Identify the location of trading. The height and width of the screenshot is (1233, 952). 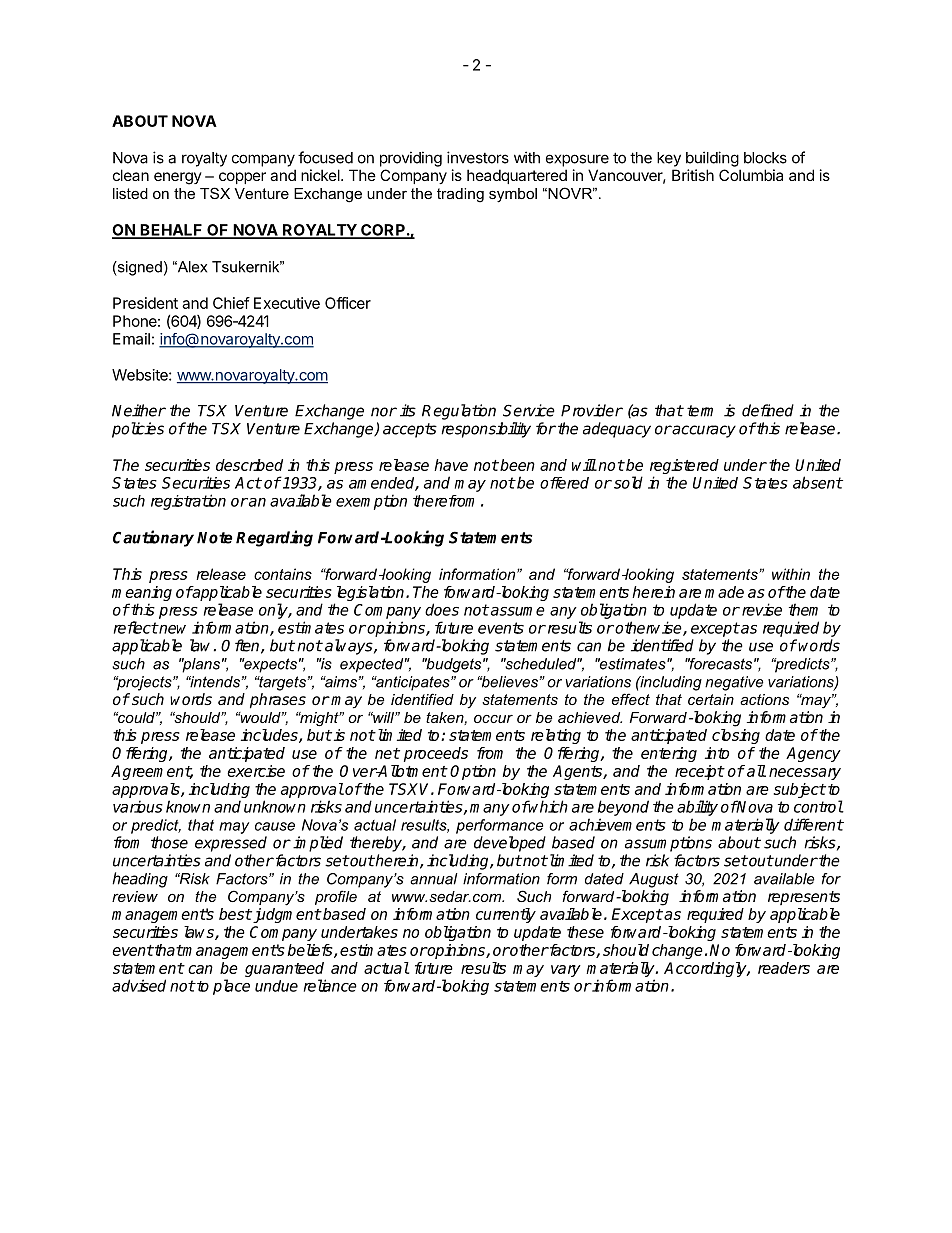
(460, 195).
